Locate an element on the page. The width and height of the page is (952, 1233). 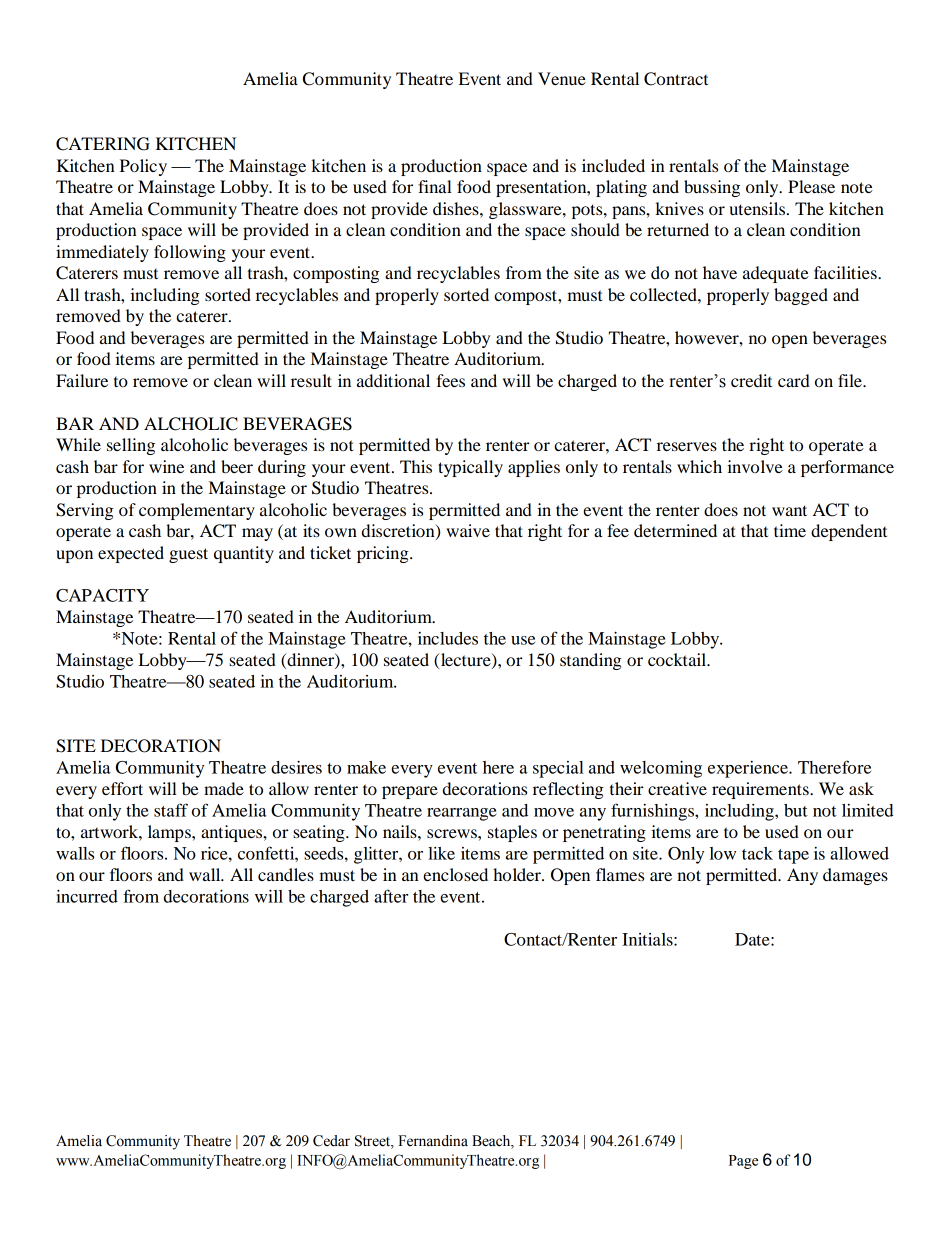
damages is located at coordinates (855, 876).
